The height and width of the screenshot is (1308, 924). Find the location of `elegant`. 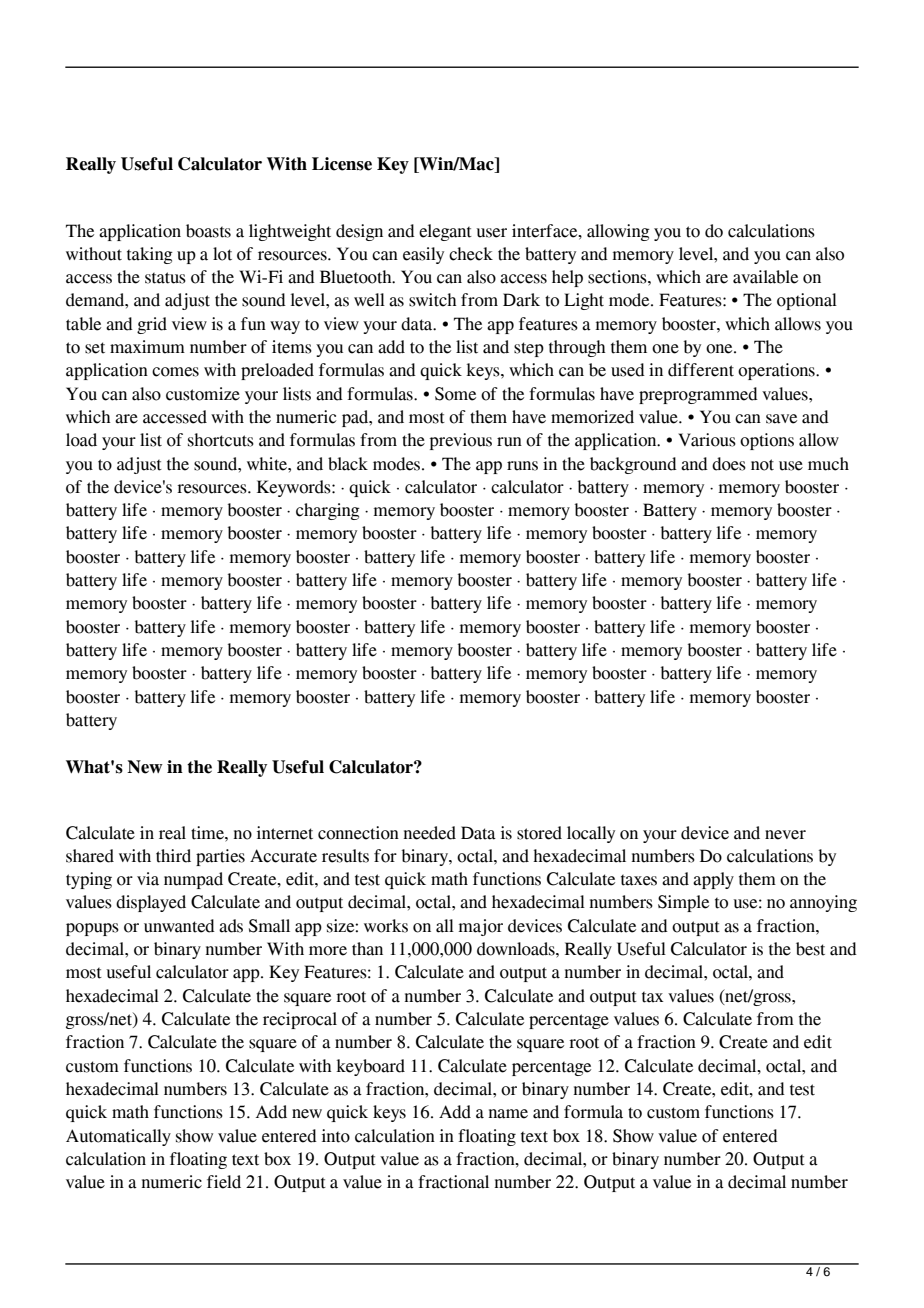

elegant is located at coordinates (445, 232).
